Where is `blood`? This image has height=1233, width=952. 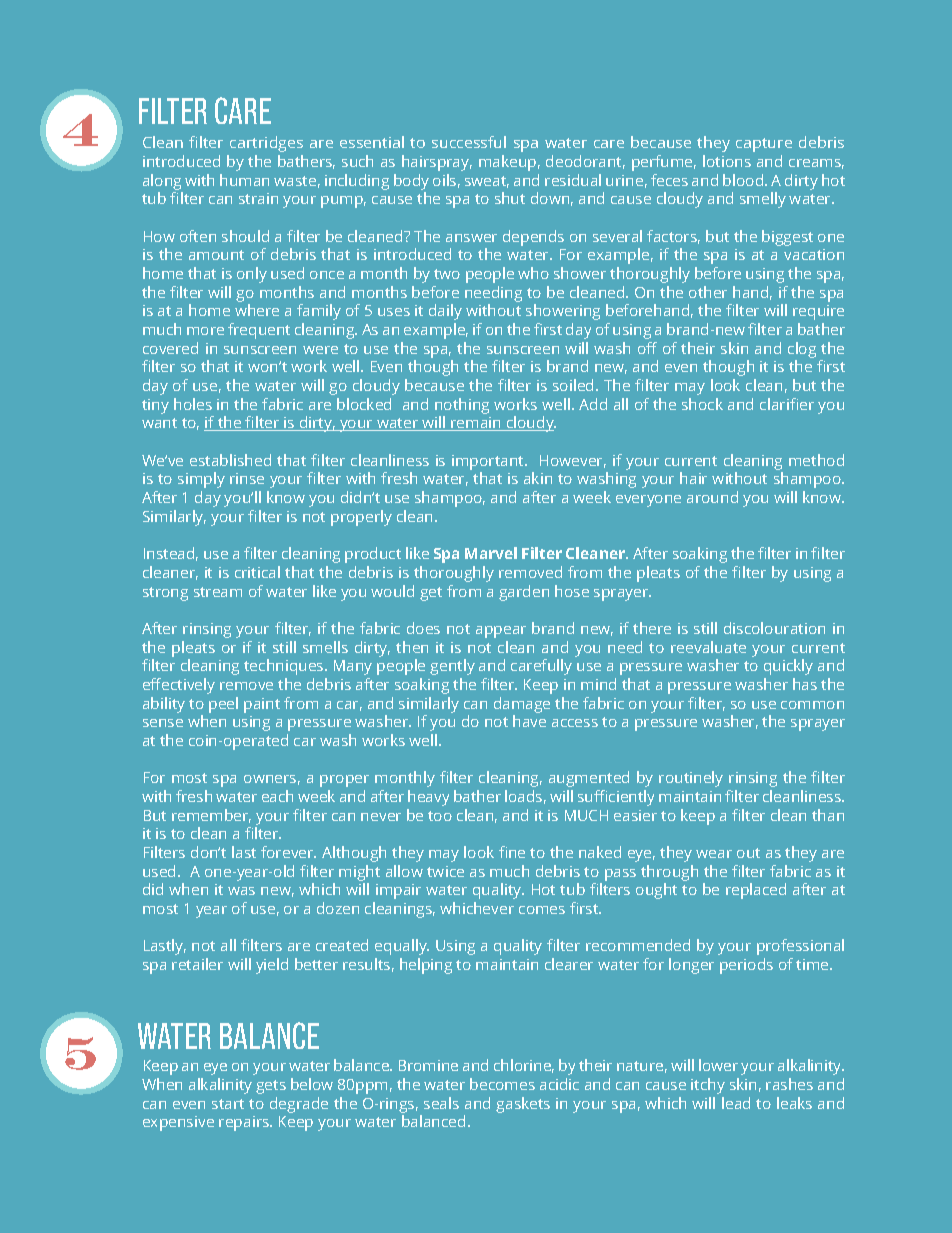 blood is located at coordinates (744, 180).
